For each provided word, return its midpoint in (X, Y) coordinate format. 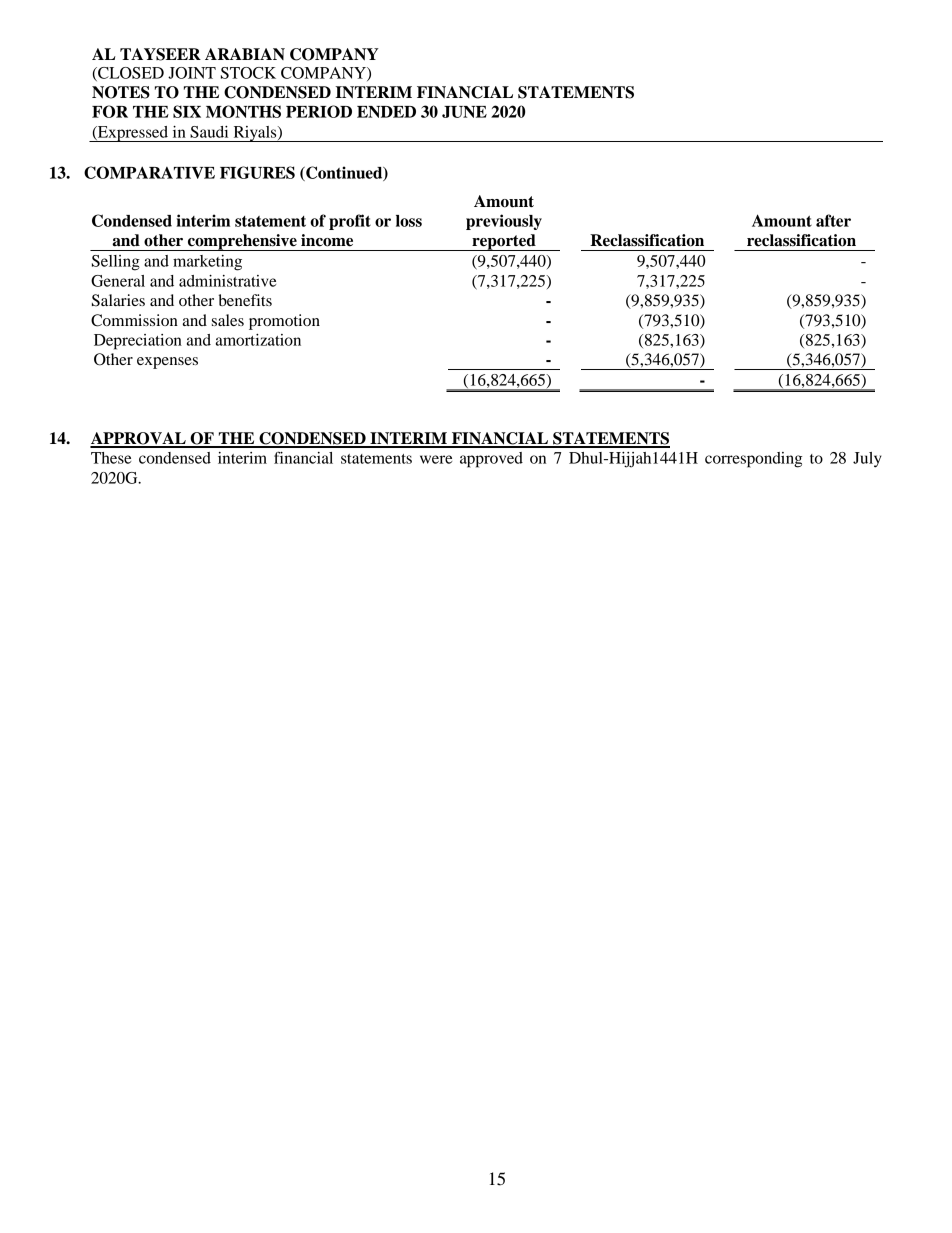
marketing (207, 263)
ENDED (386, 112)
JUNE (464, 112)
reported (504, 242)
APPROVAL (139, 439)
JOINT (192, 73)
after (833, 220)
